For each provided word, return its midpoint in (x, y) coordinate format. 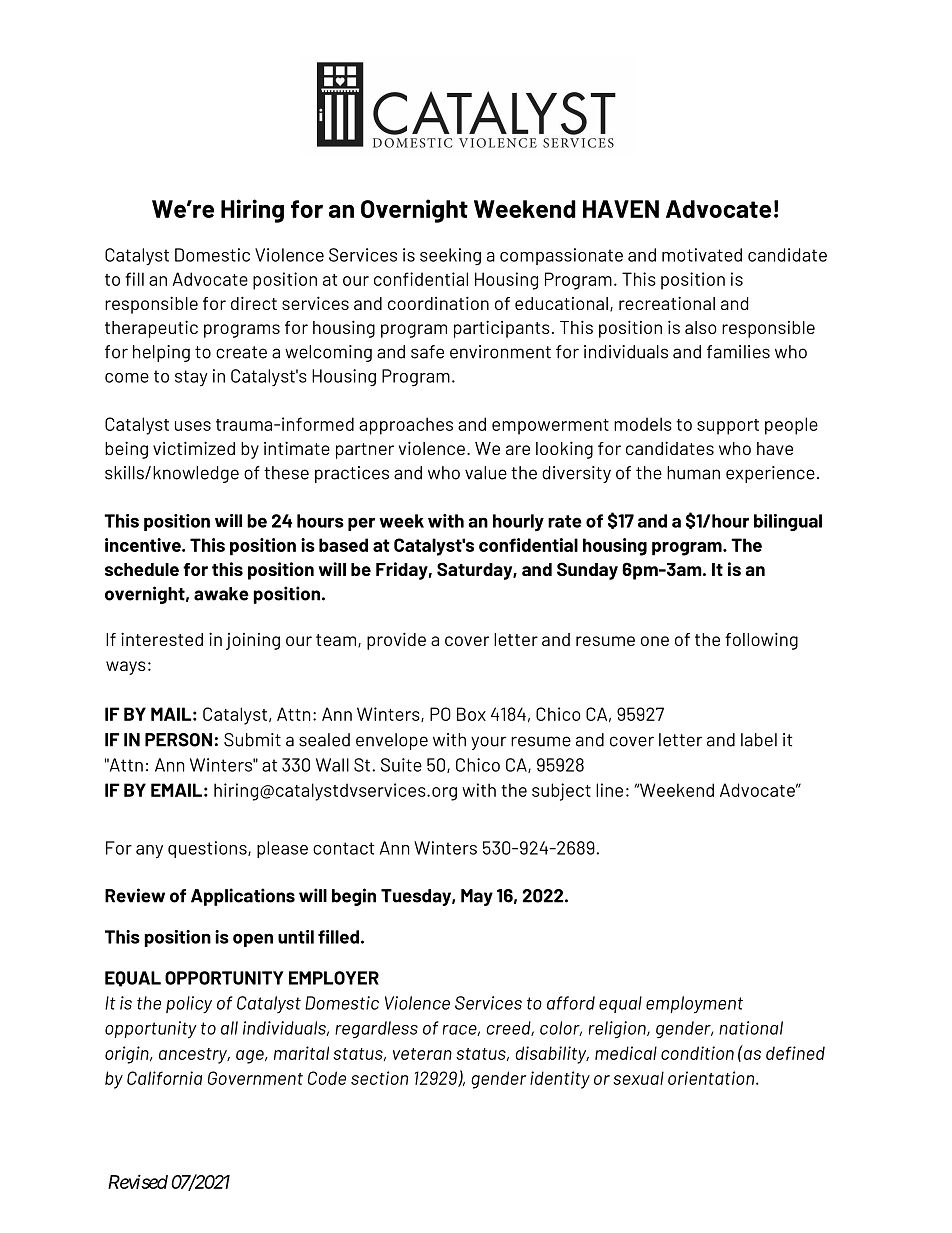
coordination (438, 303)
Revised (138, 1181)
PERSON (178, 740)
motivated (702, 255)
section (379, 1078)
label (759, 740)
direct (254, 303)
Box (471, 714)
